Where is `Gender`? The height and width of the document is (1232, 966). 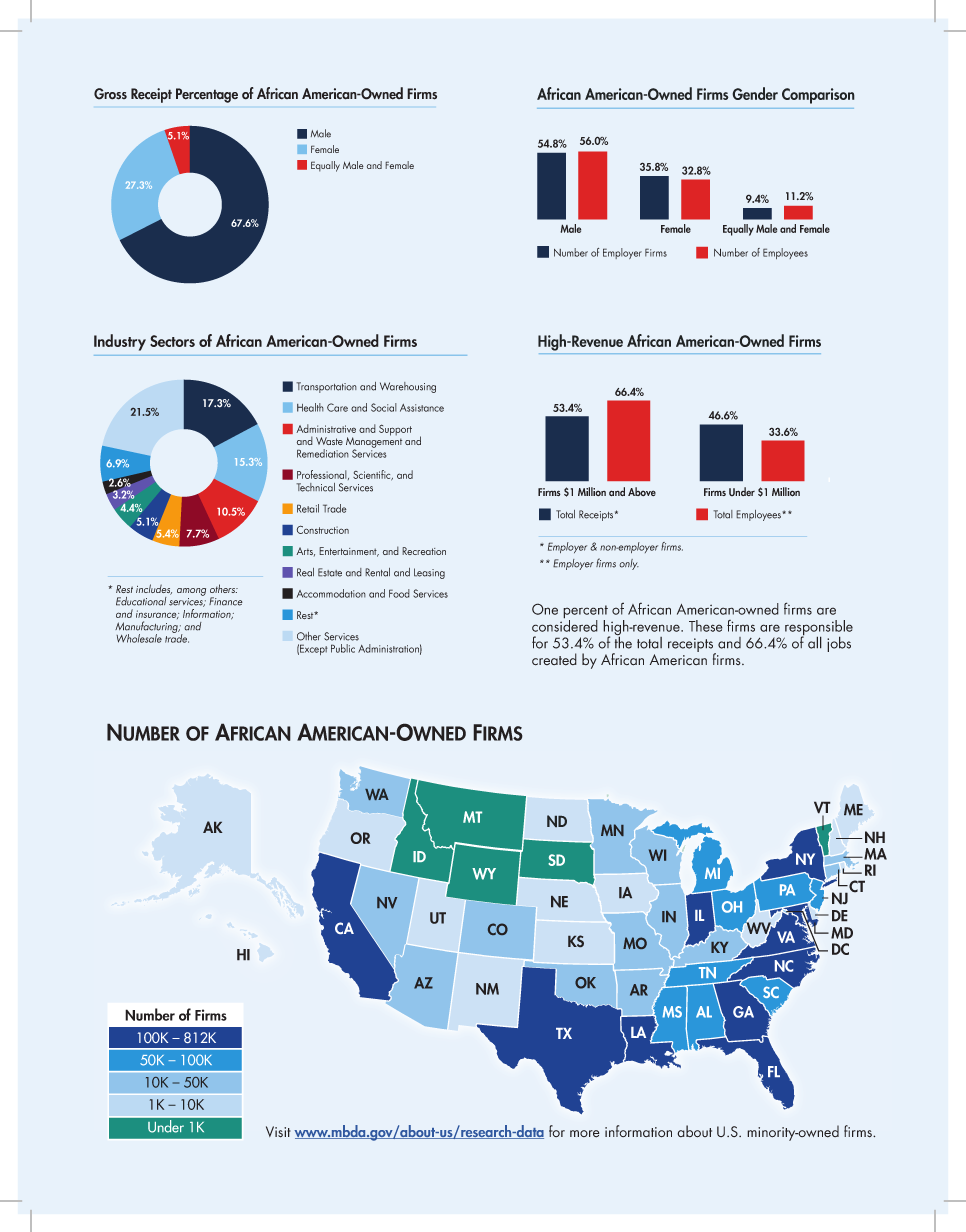
Gender is located at coordinates (755, 93).
